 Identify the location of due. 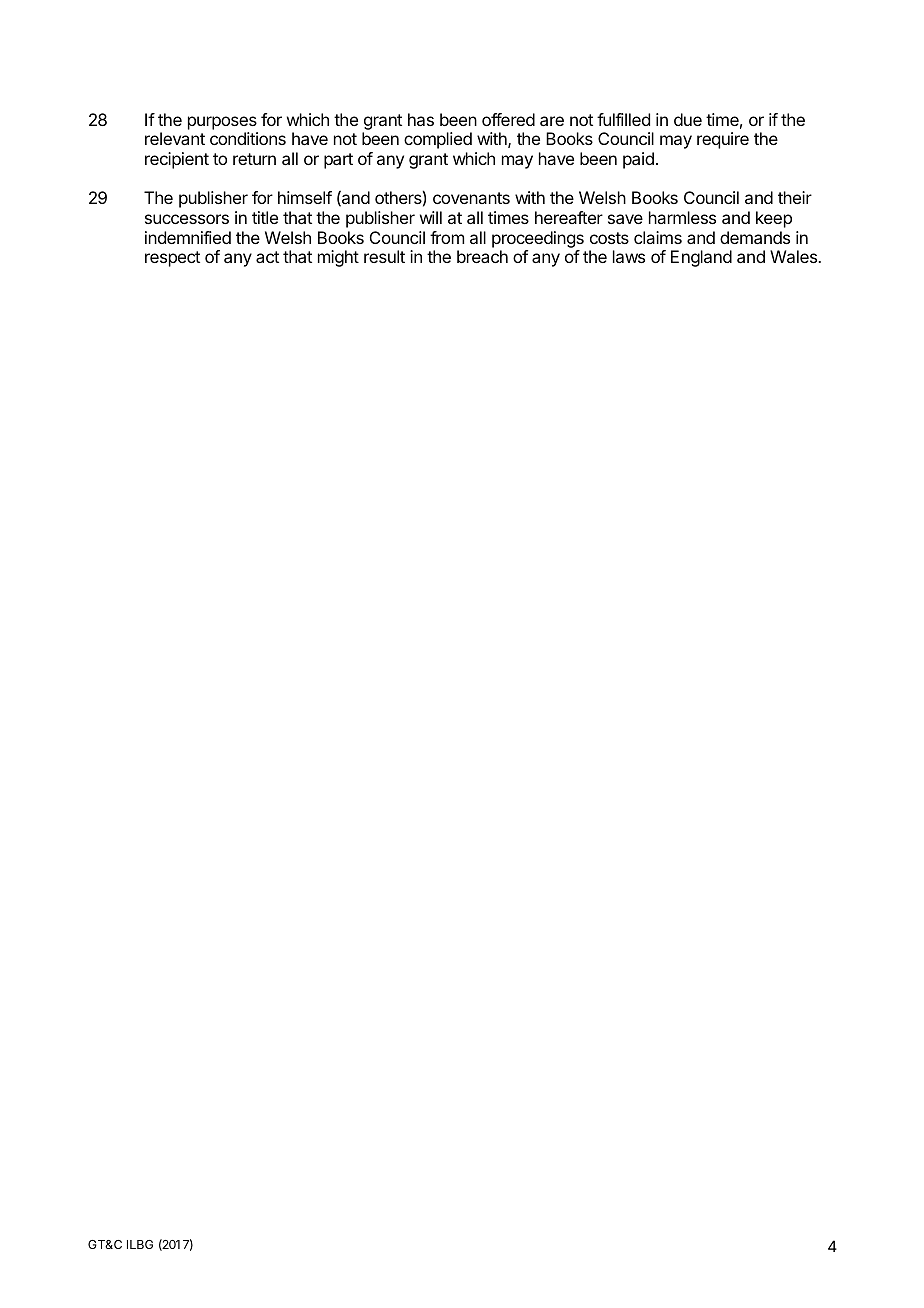
(688, 119).
